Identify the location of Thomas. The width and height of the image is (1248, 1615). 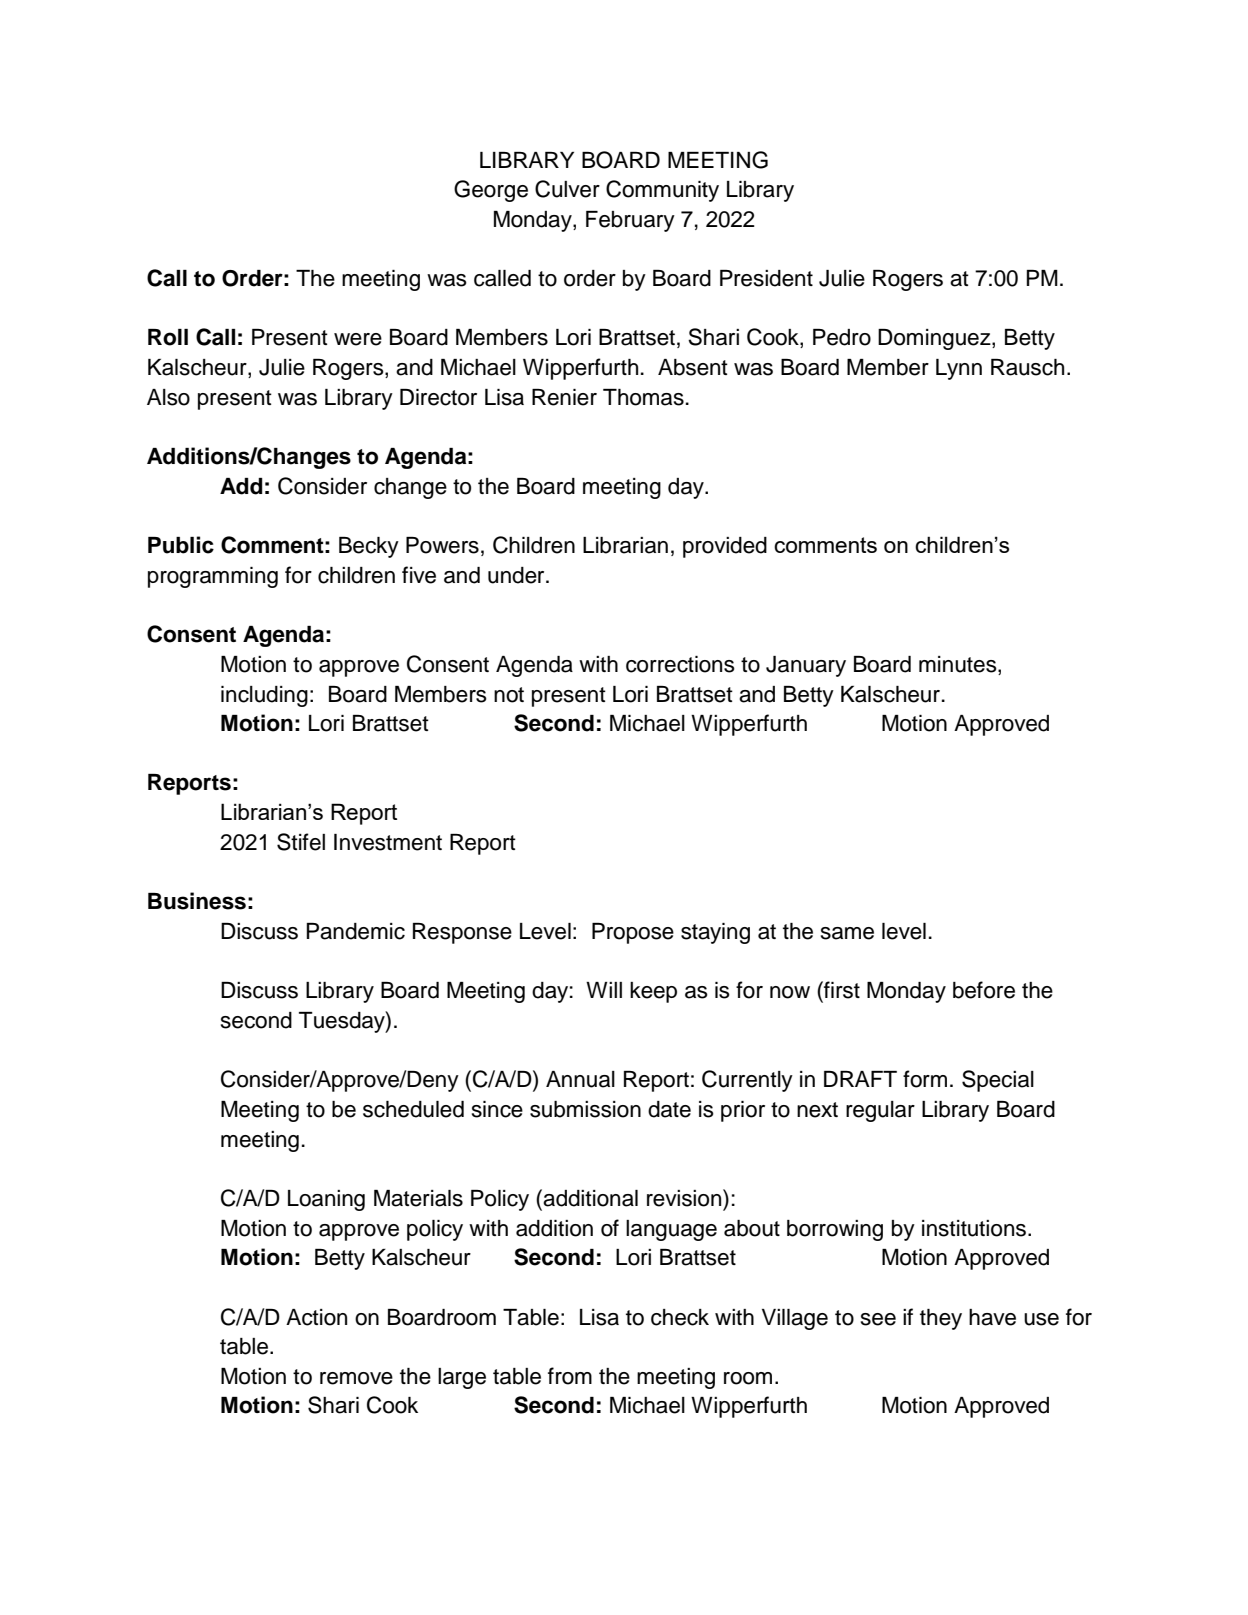
(643, 397).
